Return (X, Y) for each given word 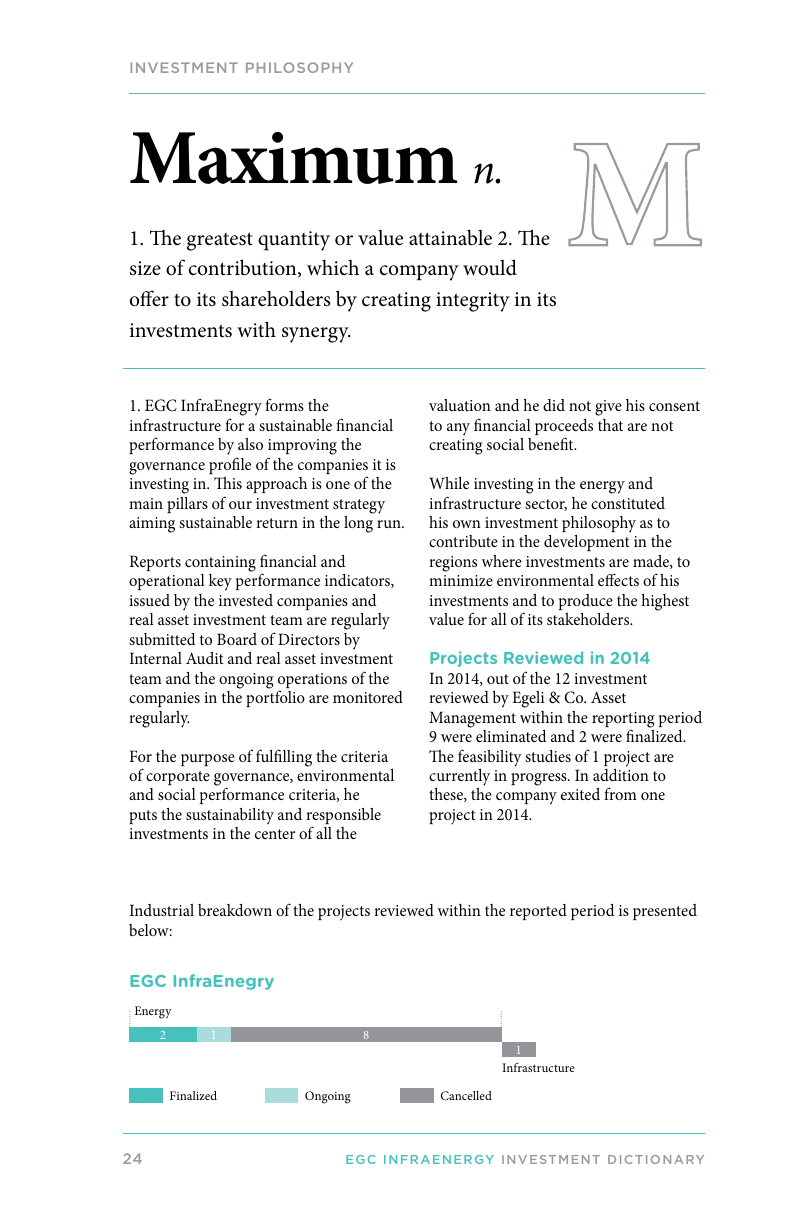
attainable (450, 238)
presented (665, 912)
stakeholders (589, 618)
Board (237, 639)
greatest (220, 241)
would (490, 267)
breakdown (235, 910)
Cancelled (466, 1095)
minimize (461, 580)
